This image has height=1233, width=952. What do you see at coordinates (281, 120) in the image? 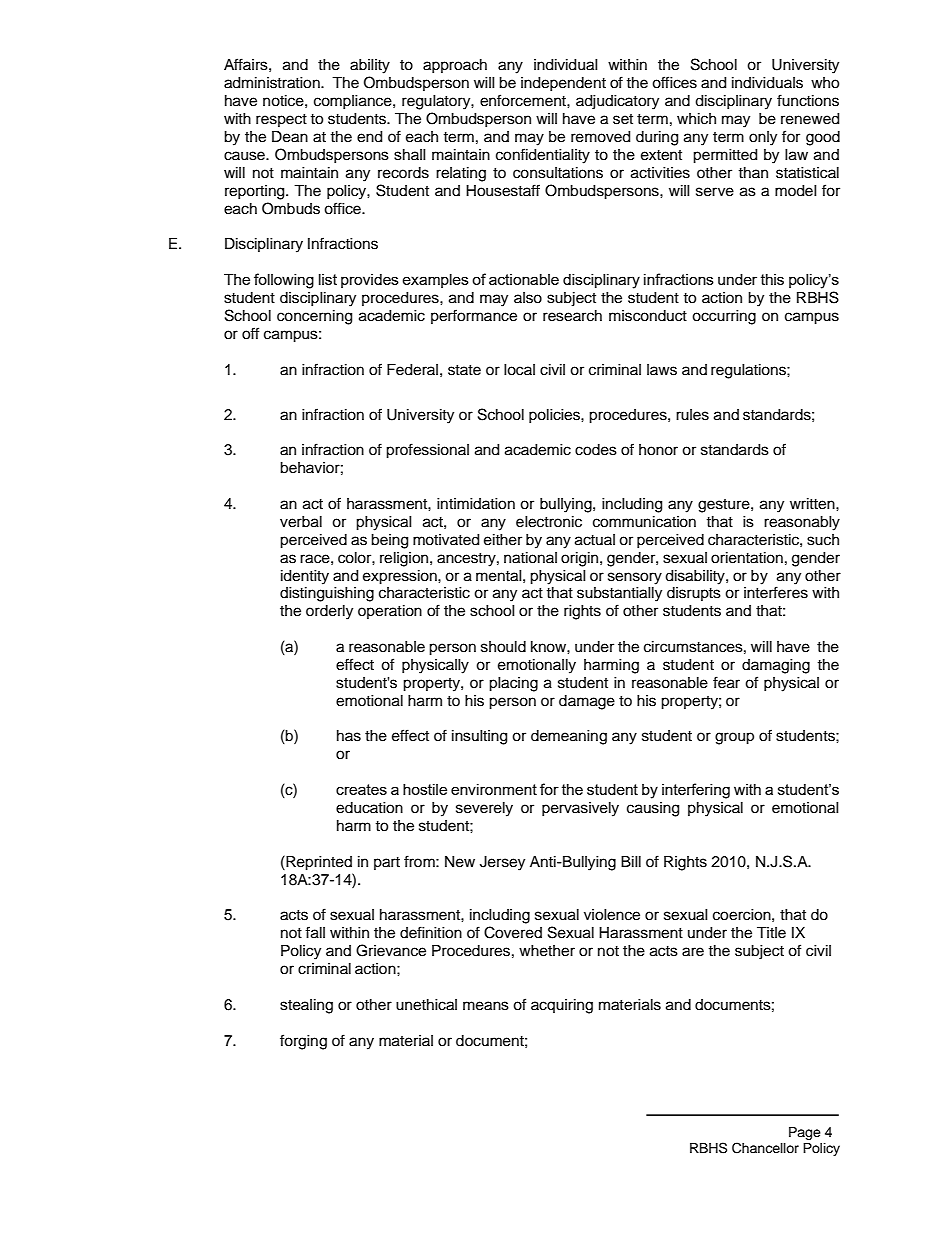
I see `respect` at bounding box center [281, 120].
